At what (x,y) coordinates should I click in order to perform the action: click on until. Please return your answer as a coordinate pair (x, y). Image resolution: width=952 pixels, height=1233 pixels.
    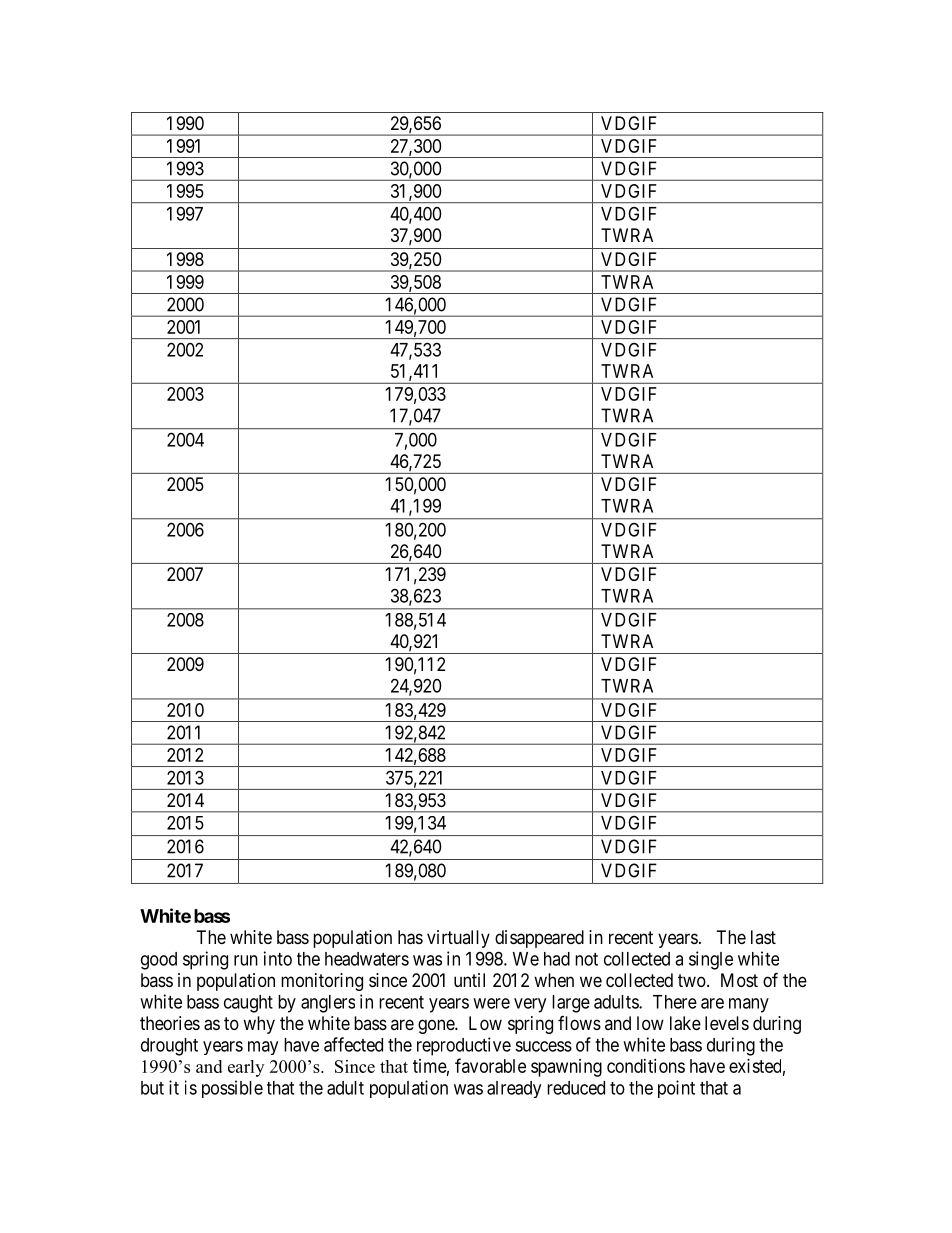
    Looking at the image, I should click on (469, 980).
